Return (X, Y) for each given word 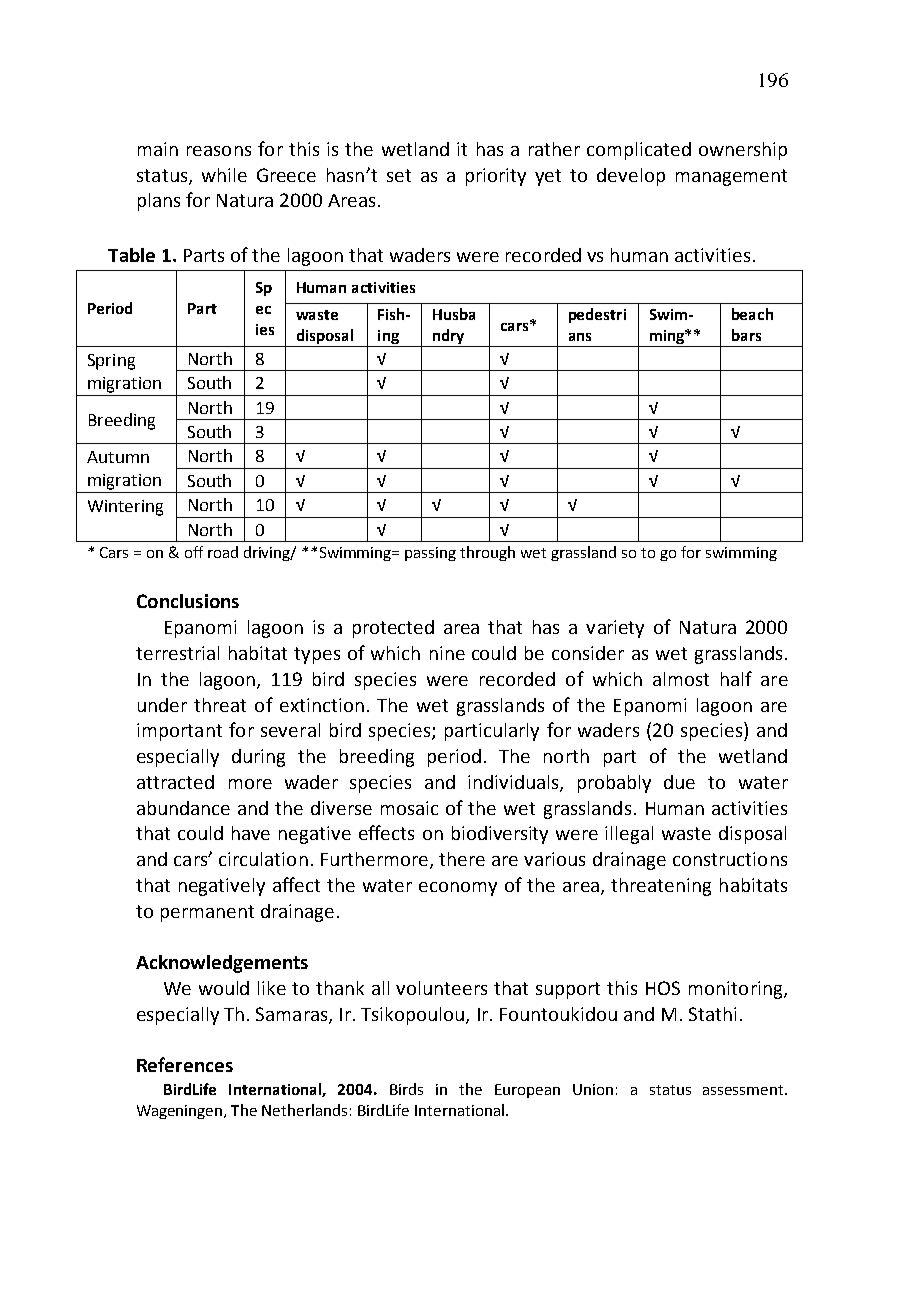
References (185, 1064)
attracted (175, 782)
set (399, 175)
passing (430, 554)
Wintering (125, 508)
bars (746, 335)
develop (631, 177)
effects (386, 832)
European (527, 1091)
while (224, 175)
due (679, 782)
